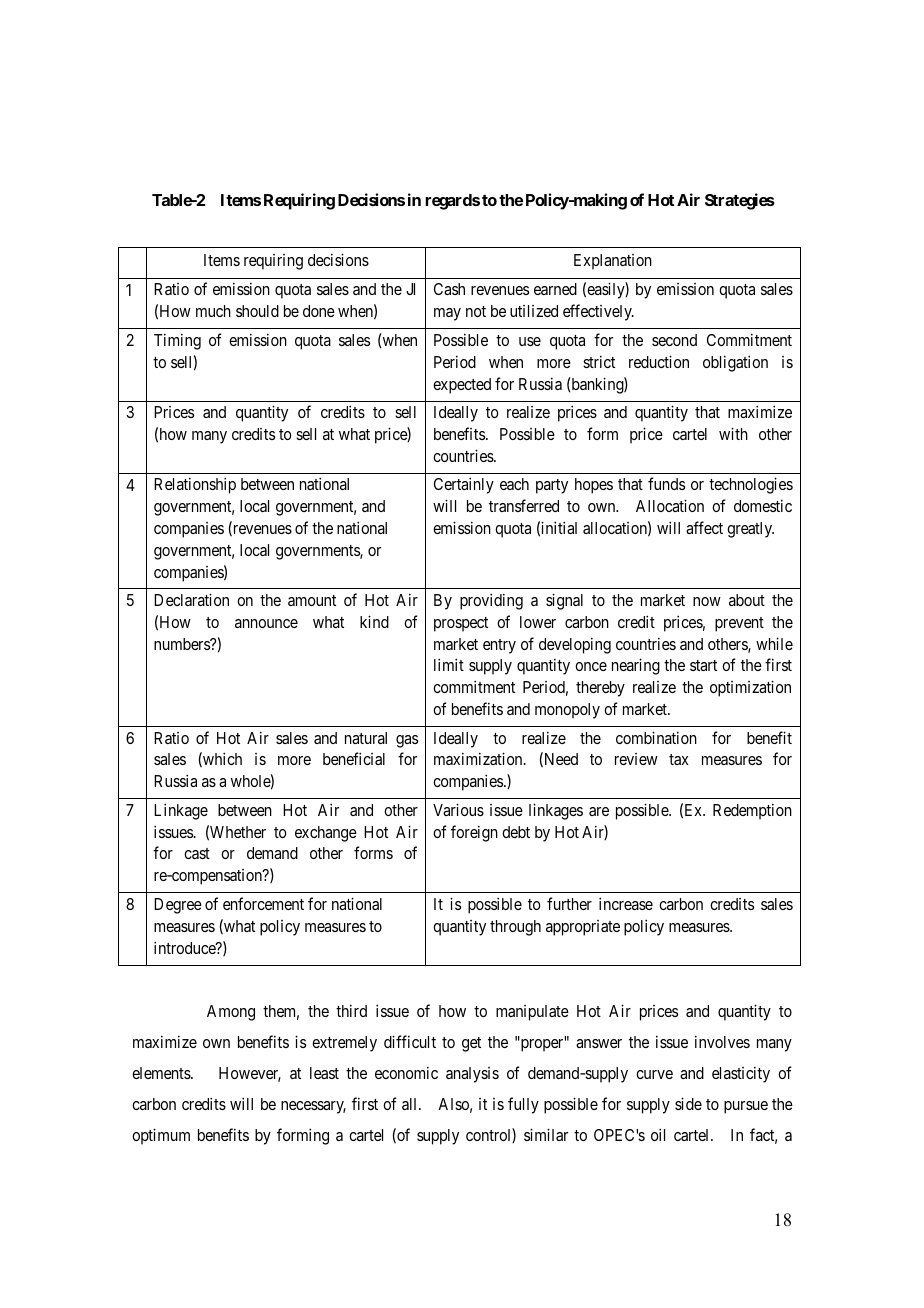 Image resolution: width=924 pixels, height=1308 pixels. What do you see at coordinates (266, 623) in the screenshot?
I see `announce` at bounding box center [266, 623].
